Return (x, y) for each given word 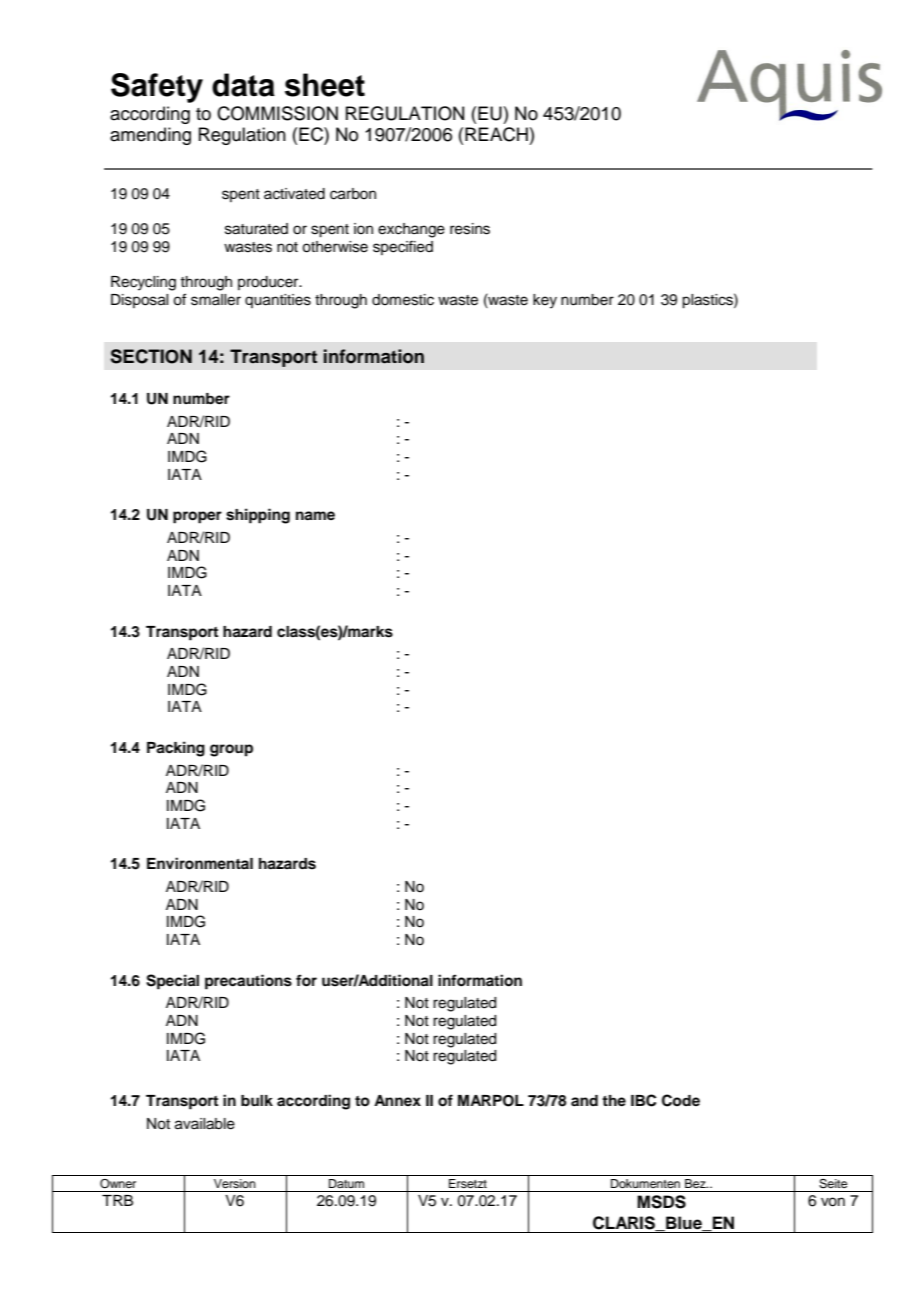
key (545, 301)
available (205, 1124)
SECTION (151, 356)
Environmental (200, 863)
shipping (258, 516)
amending (150, 136)
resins (470, 229)
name (315, 516)
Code (681, 1100)
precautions (248, 982)
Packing (176, 749)
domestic (403, 300)
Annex (397, 1100)
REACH (496, 134)
